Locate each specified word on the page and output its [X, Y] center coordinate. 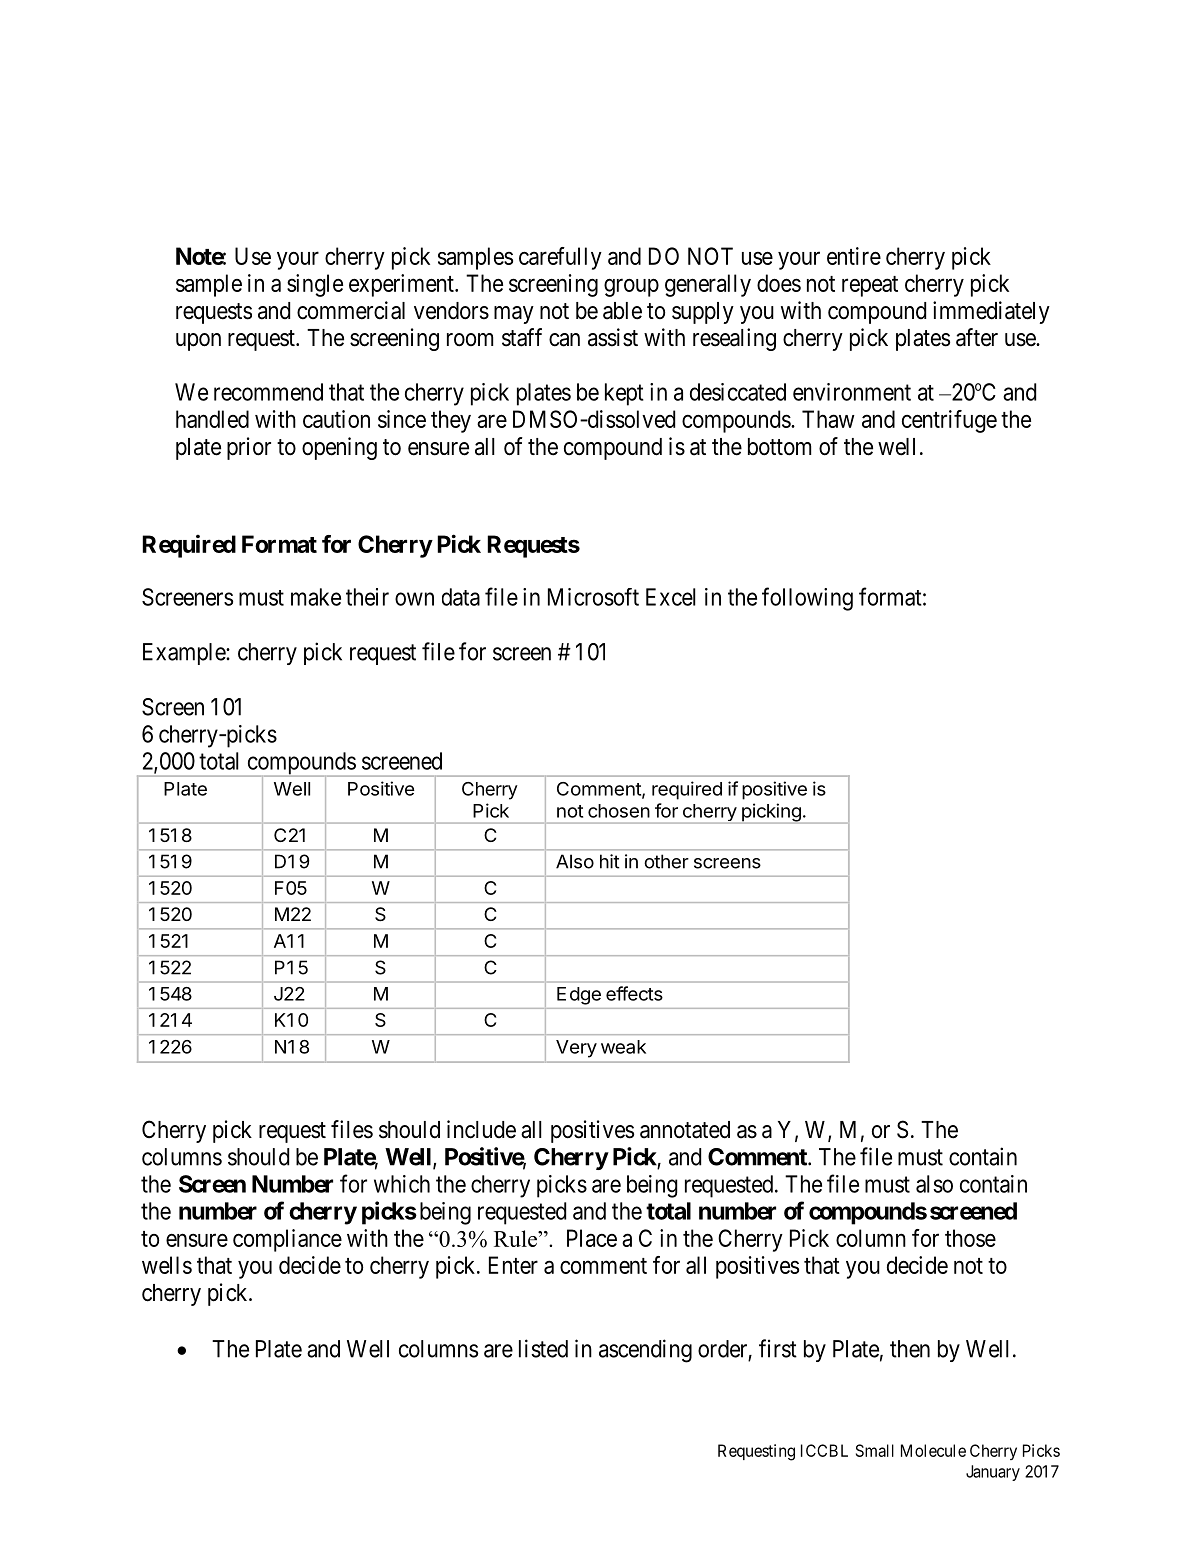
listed [543, 1348]
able [622, 311]
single [315, 285]
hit [610, 861]
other [666, 861]
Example [185, 654]
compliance [287, 1240]
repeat [870, 286]
